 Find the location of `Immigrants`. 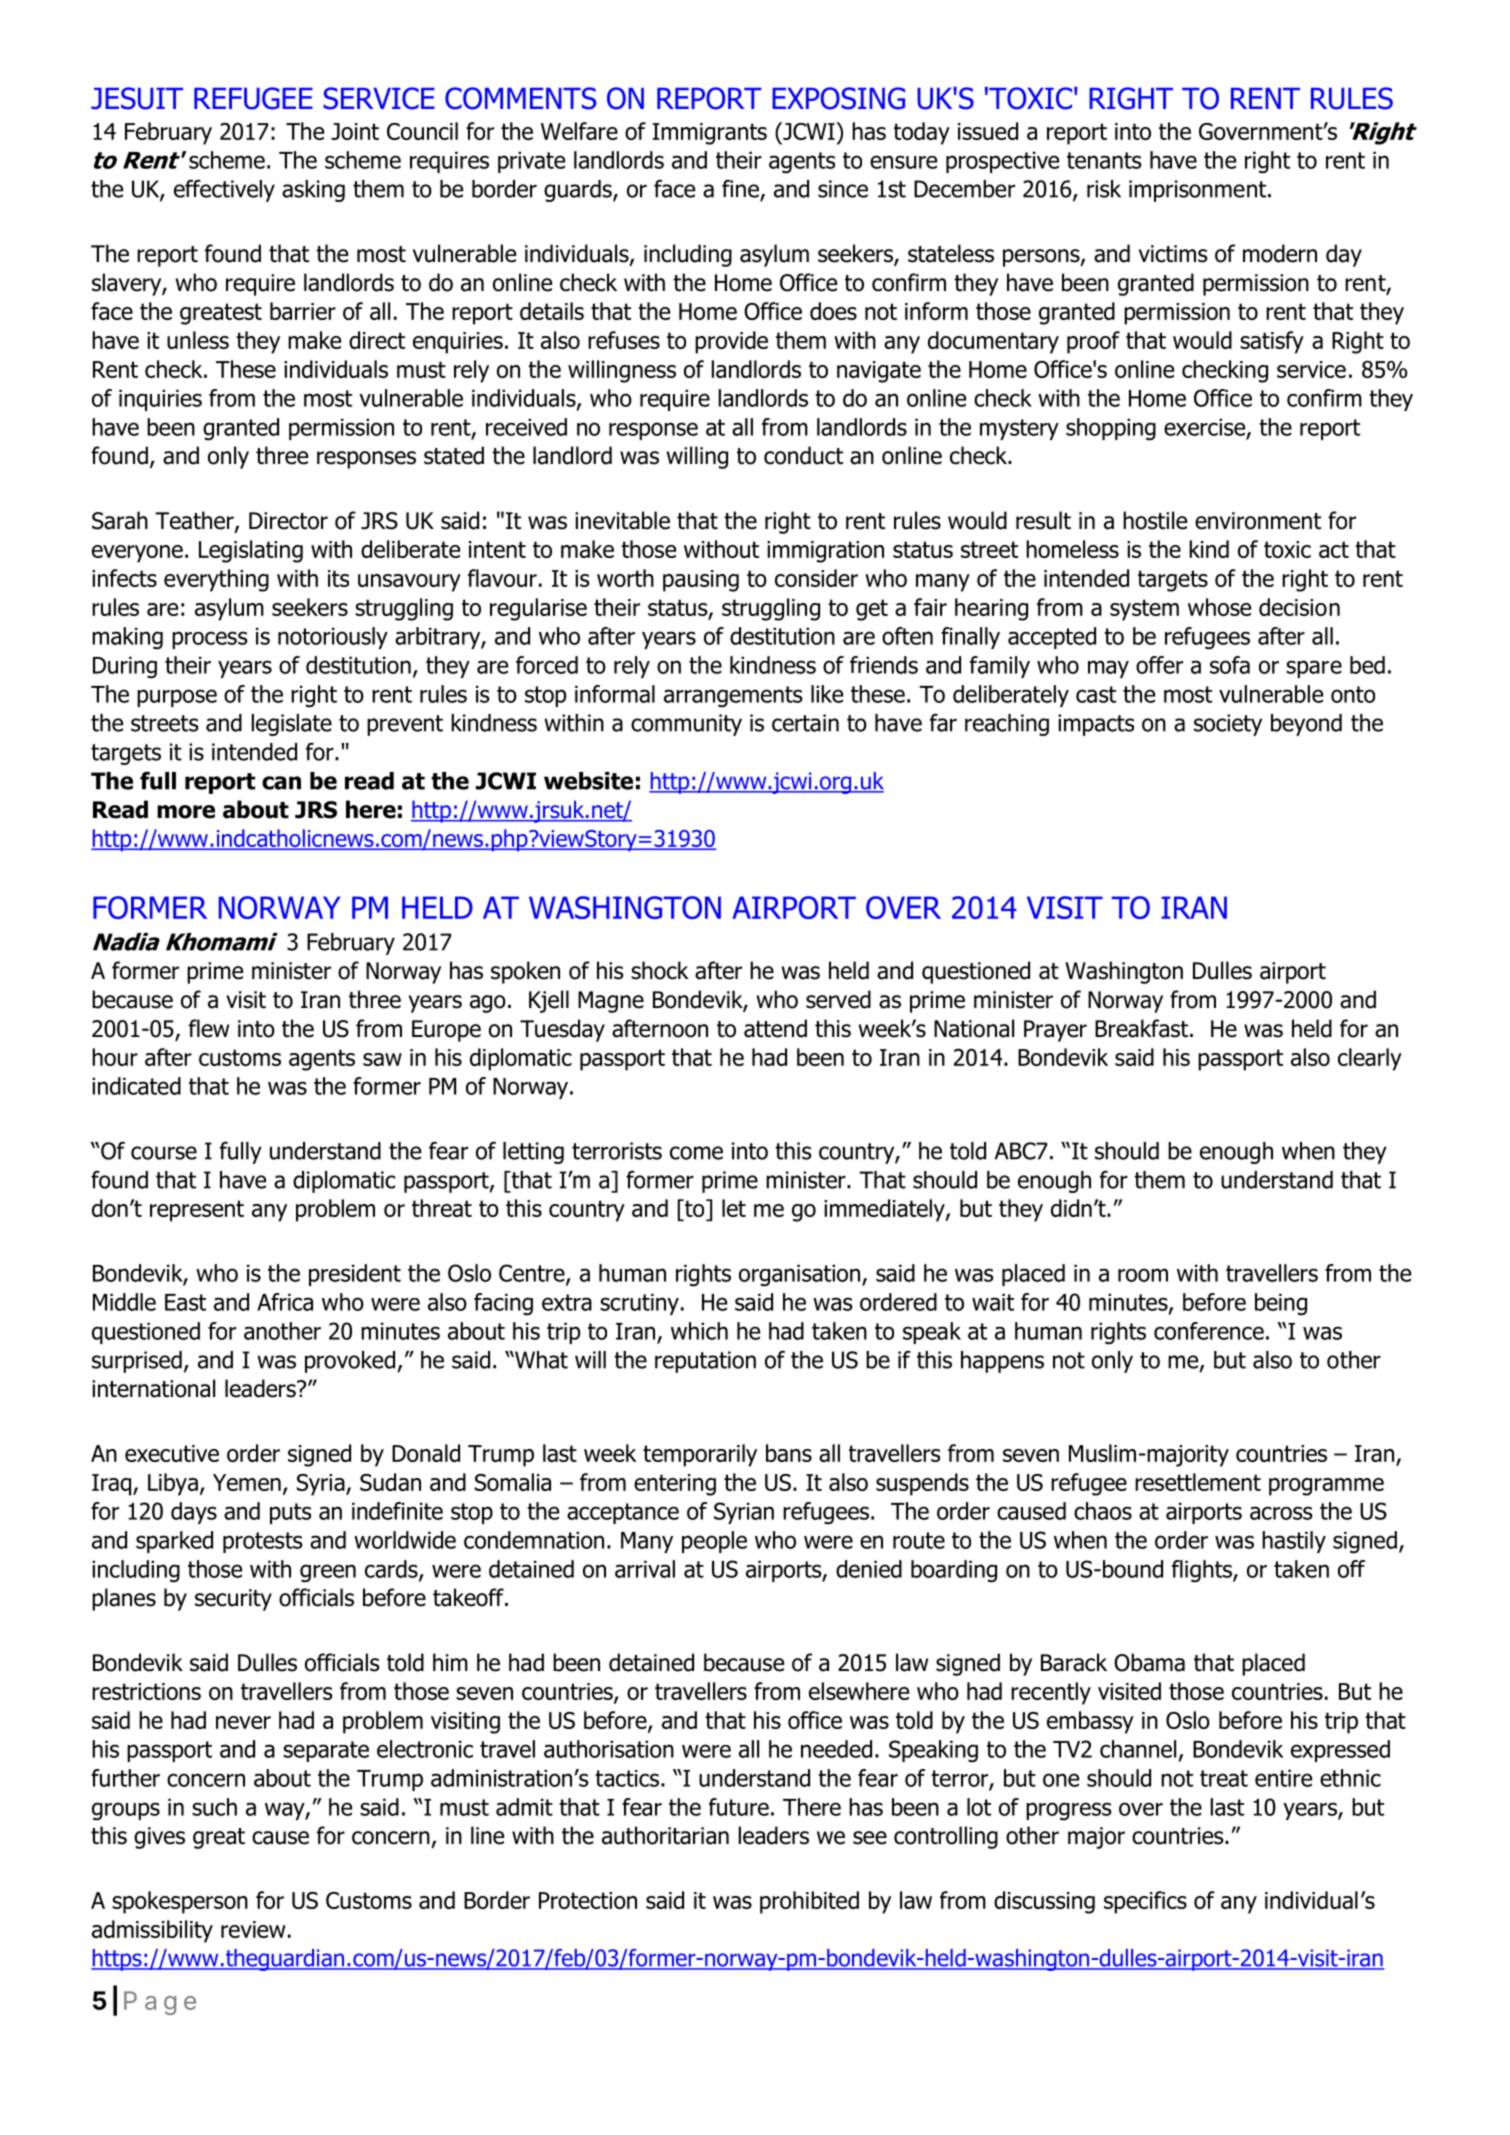

Immigrants is located at coordinates (709, 134).
